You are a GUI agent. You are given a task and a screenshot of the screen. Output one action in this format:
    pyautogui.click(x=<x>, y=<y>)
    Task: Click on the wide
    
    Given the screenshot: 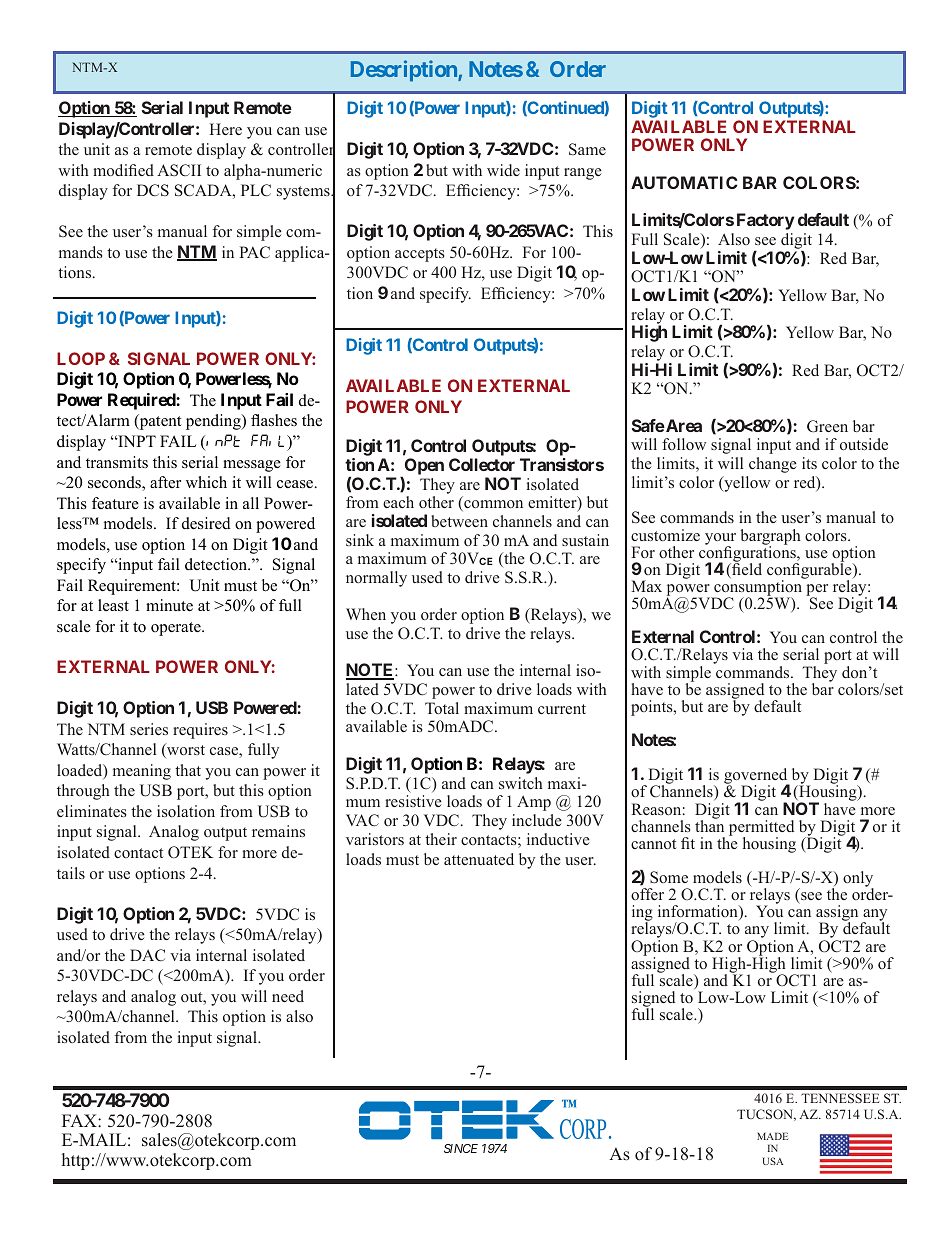 What is the action you would take?
    pyautogui.click(x=503, y=170)
